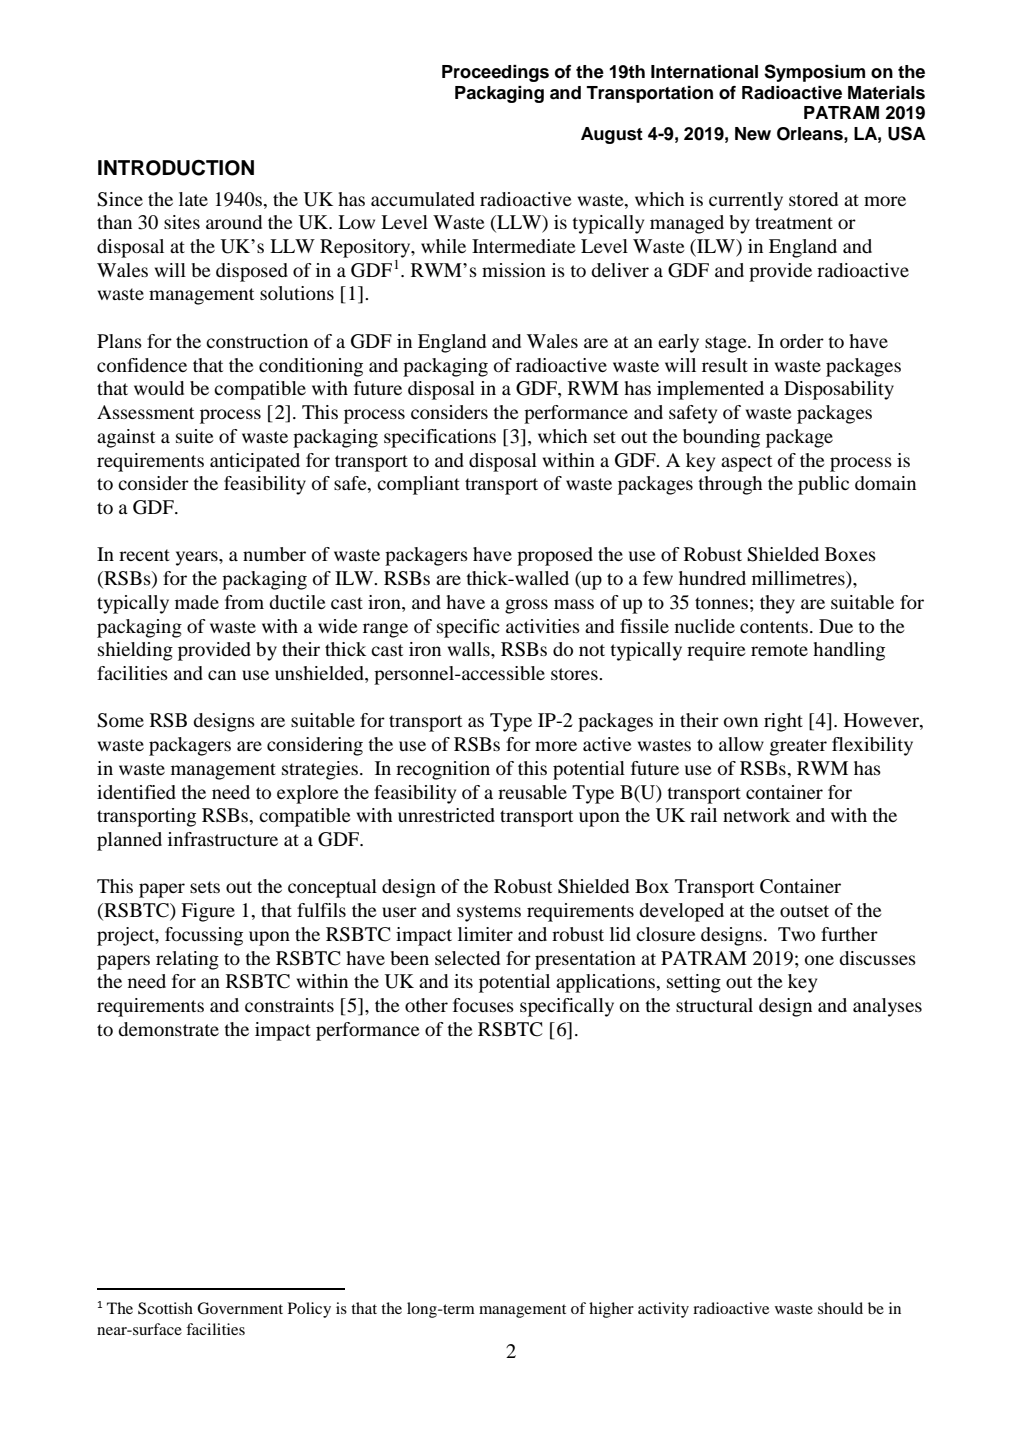 The image size is (1023, 1447). What do you see at coordinates (470, 649) in the document?
I see `walls` at bounding box center [470, 649].
